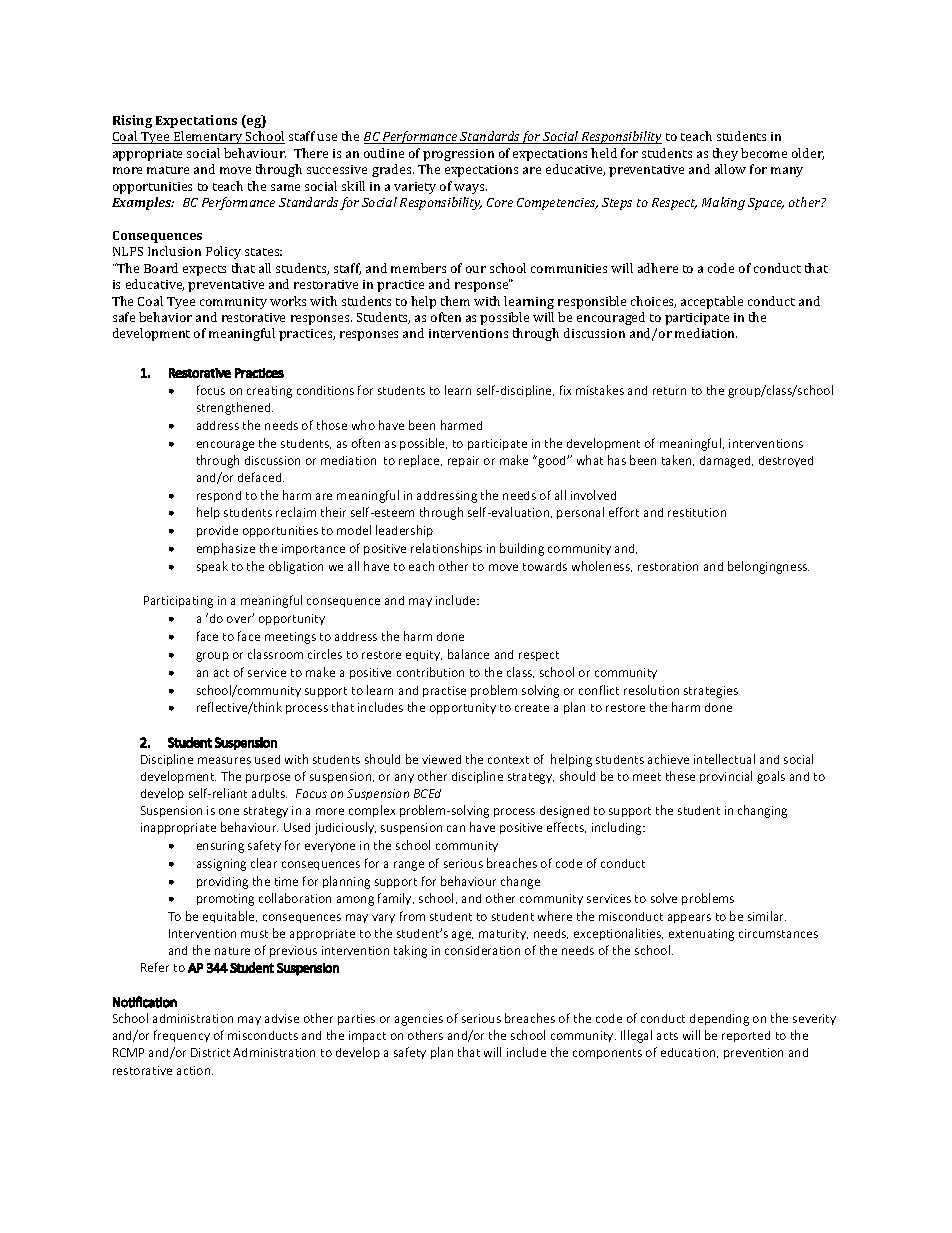 The height and width of the image is (1233, 952). I want to click on strengthened, so click(235, 408).
